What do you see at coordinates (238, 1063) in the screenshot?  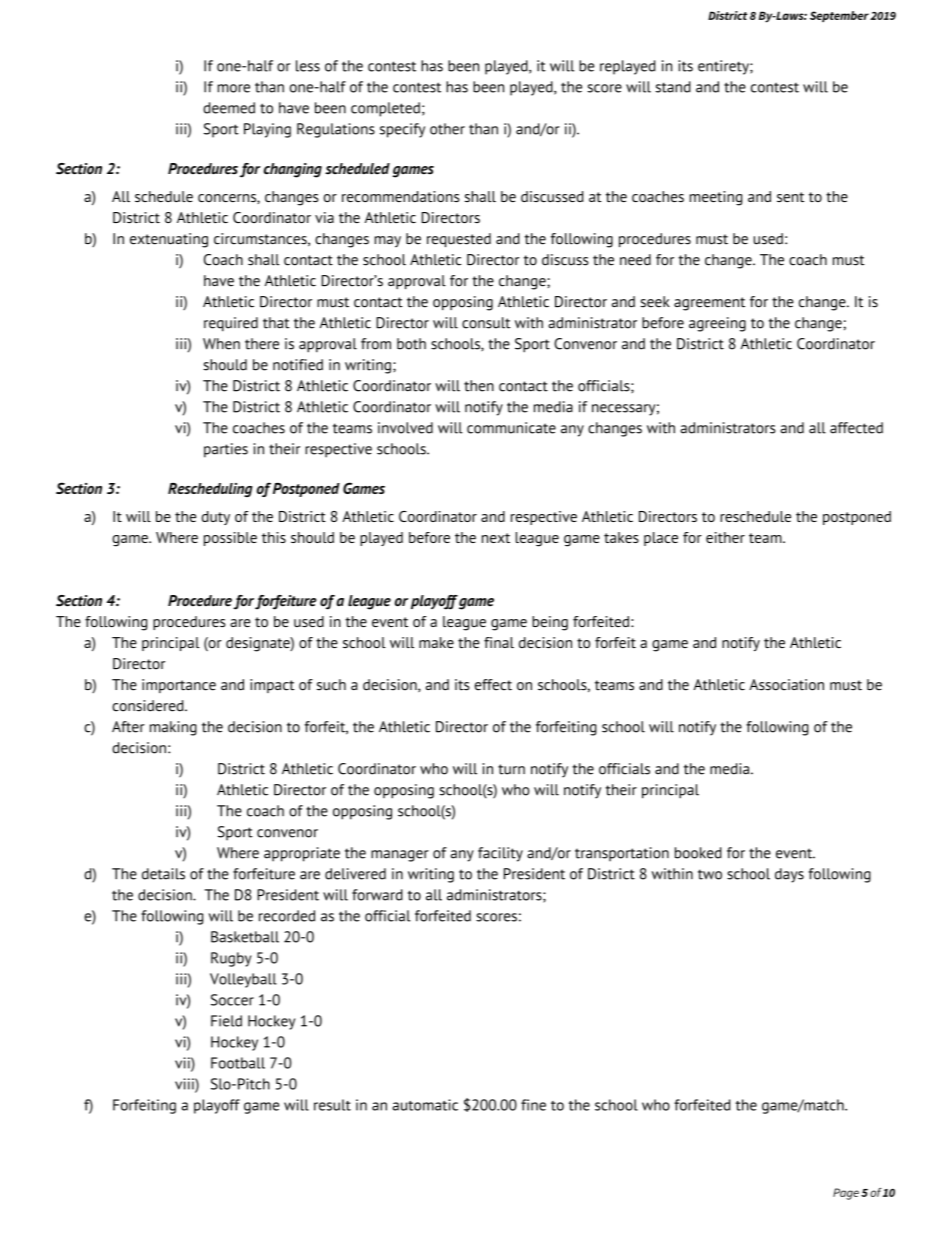 I see `Football` at bounding box center [238, 1063].
